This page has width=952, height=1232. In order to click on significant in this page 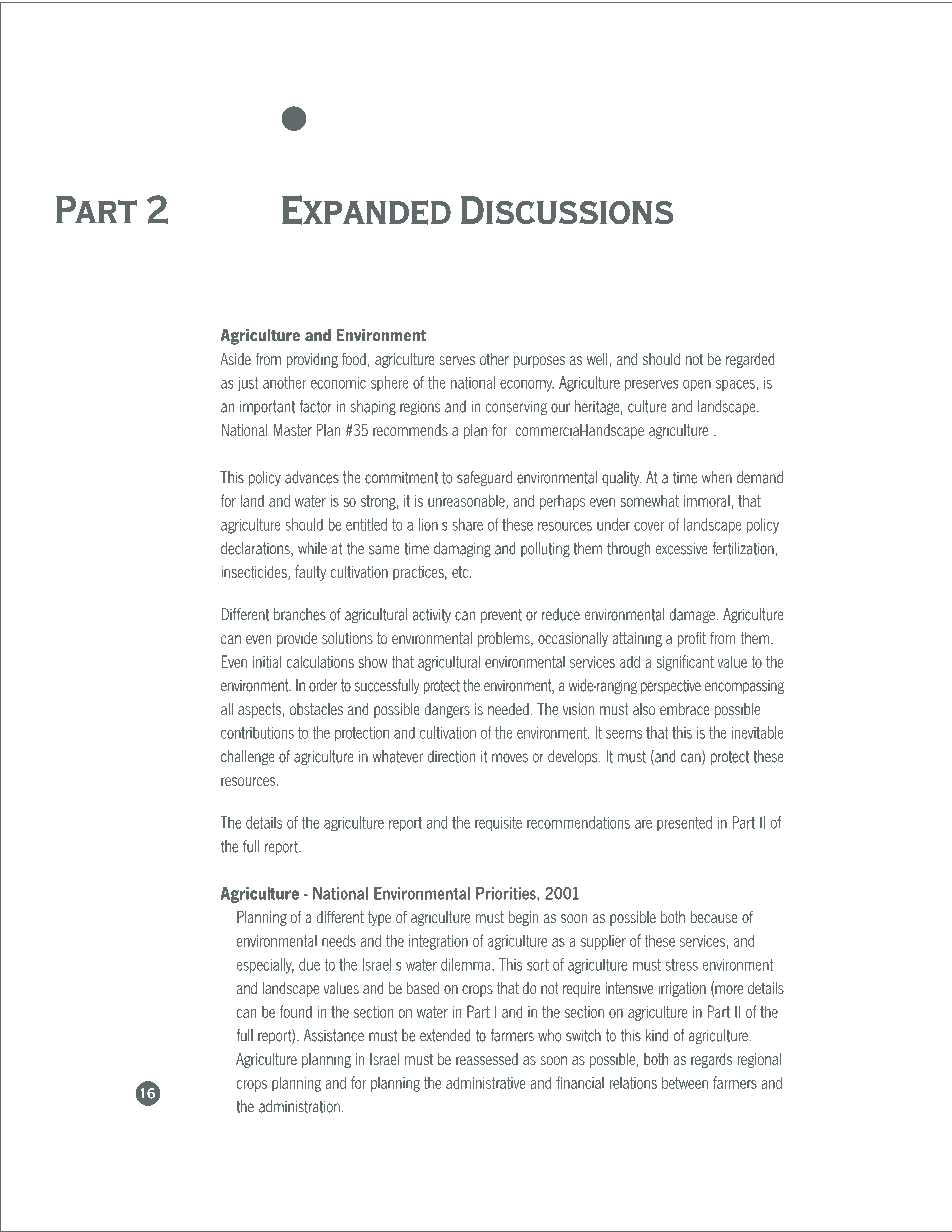, I will do `click(685, 663)`.
